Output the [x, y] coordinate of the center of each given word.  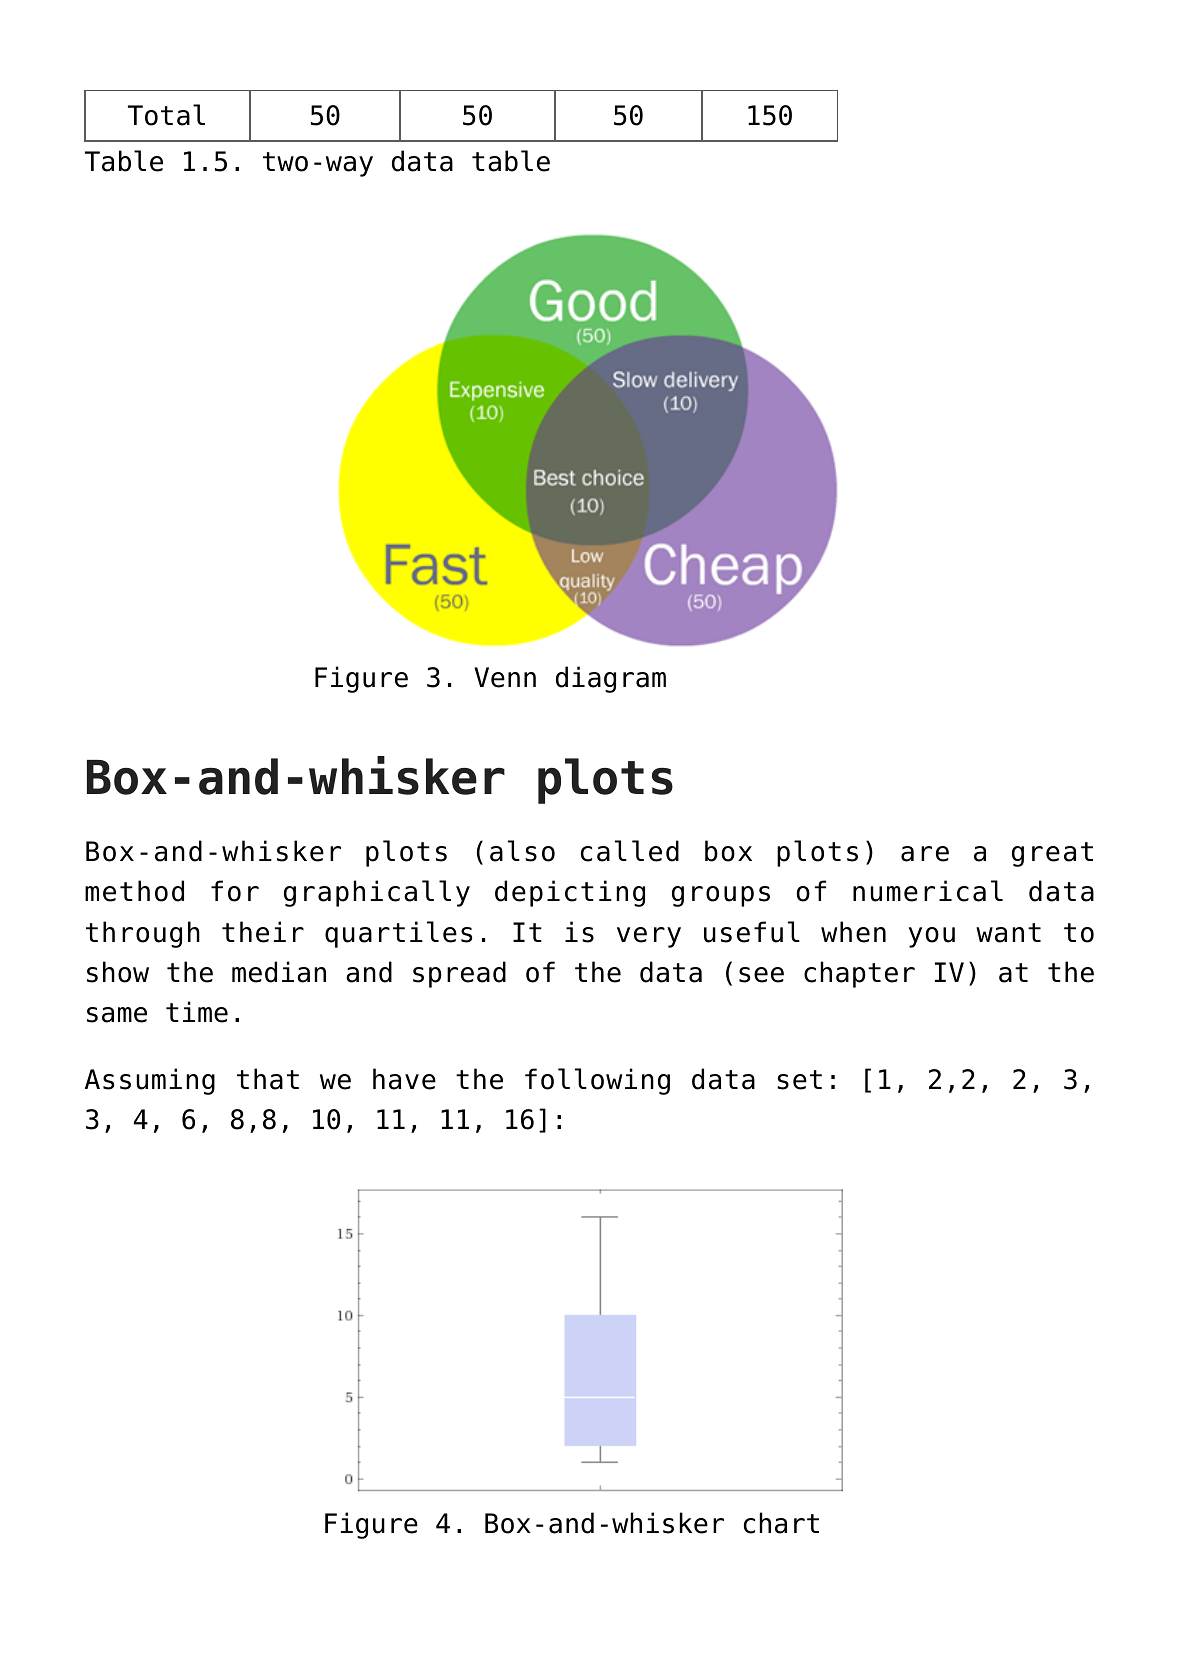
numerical [928, 891]
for [235, 891]
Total [166, 115]
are [925, 854]
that [268, 1079]
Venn [505, 677]
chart [781, 1523]
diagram [611, 679]
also [522, 851]
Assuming [150, 1081]
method [134, 891]
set [799, 1080]
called [630, 851]
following [597, 1081]
